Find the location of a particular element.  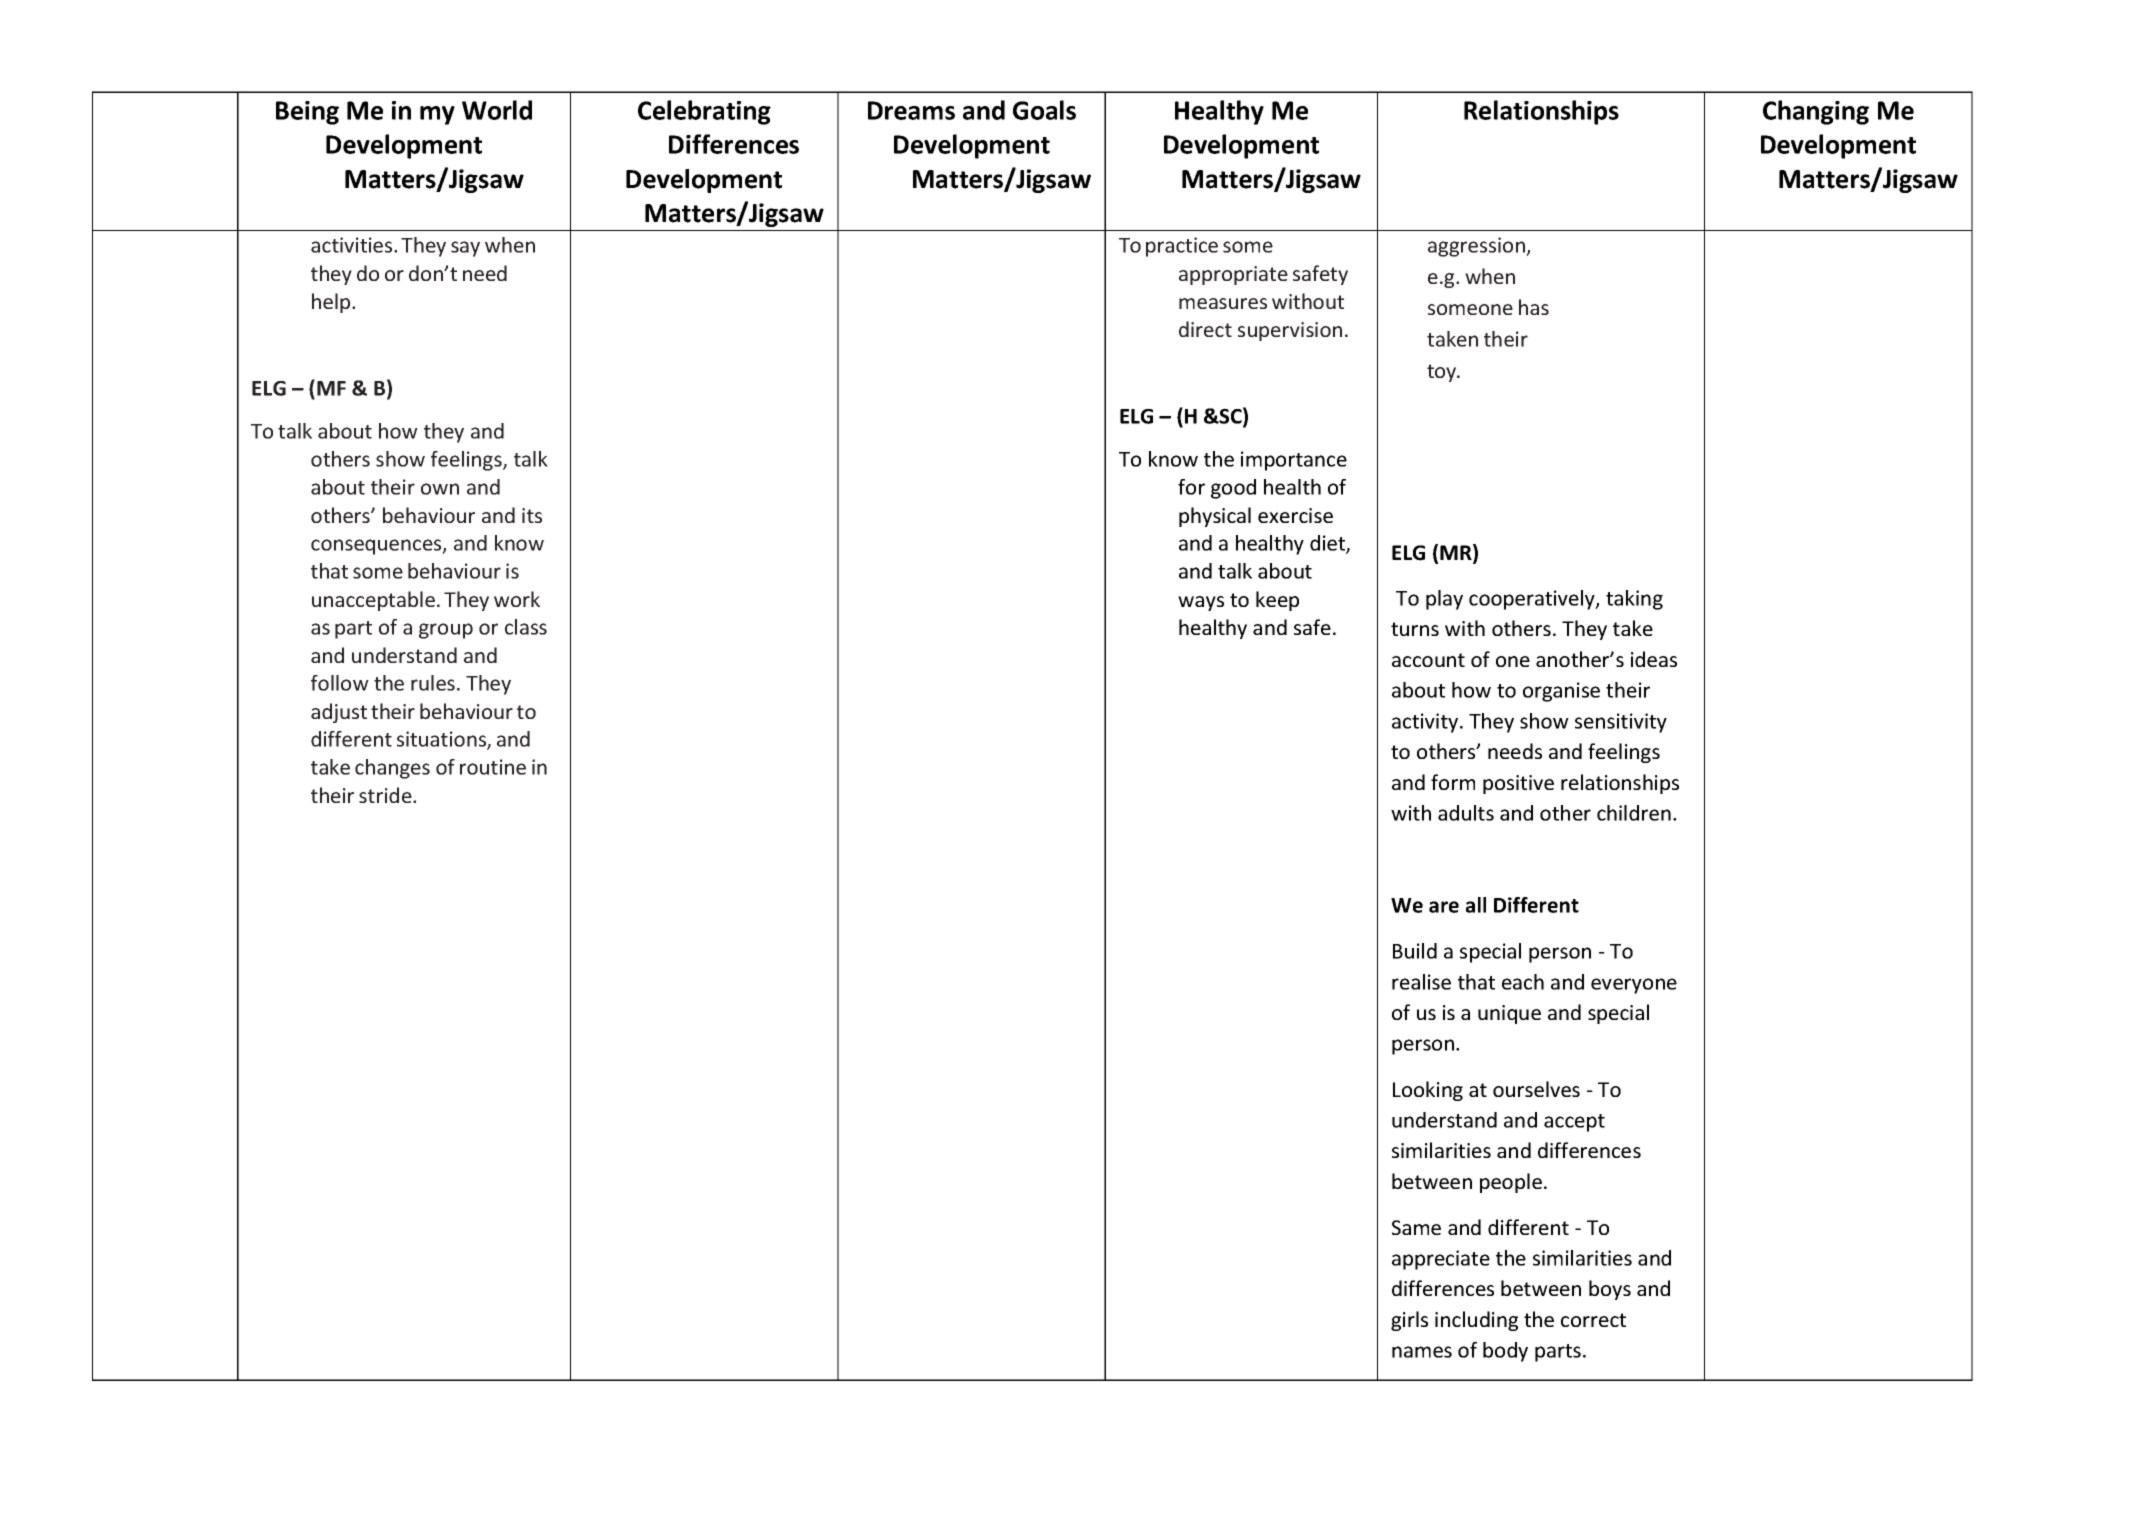

sensitivity is located at coordinates (1621, 723).
